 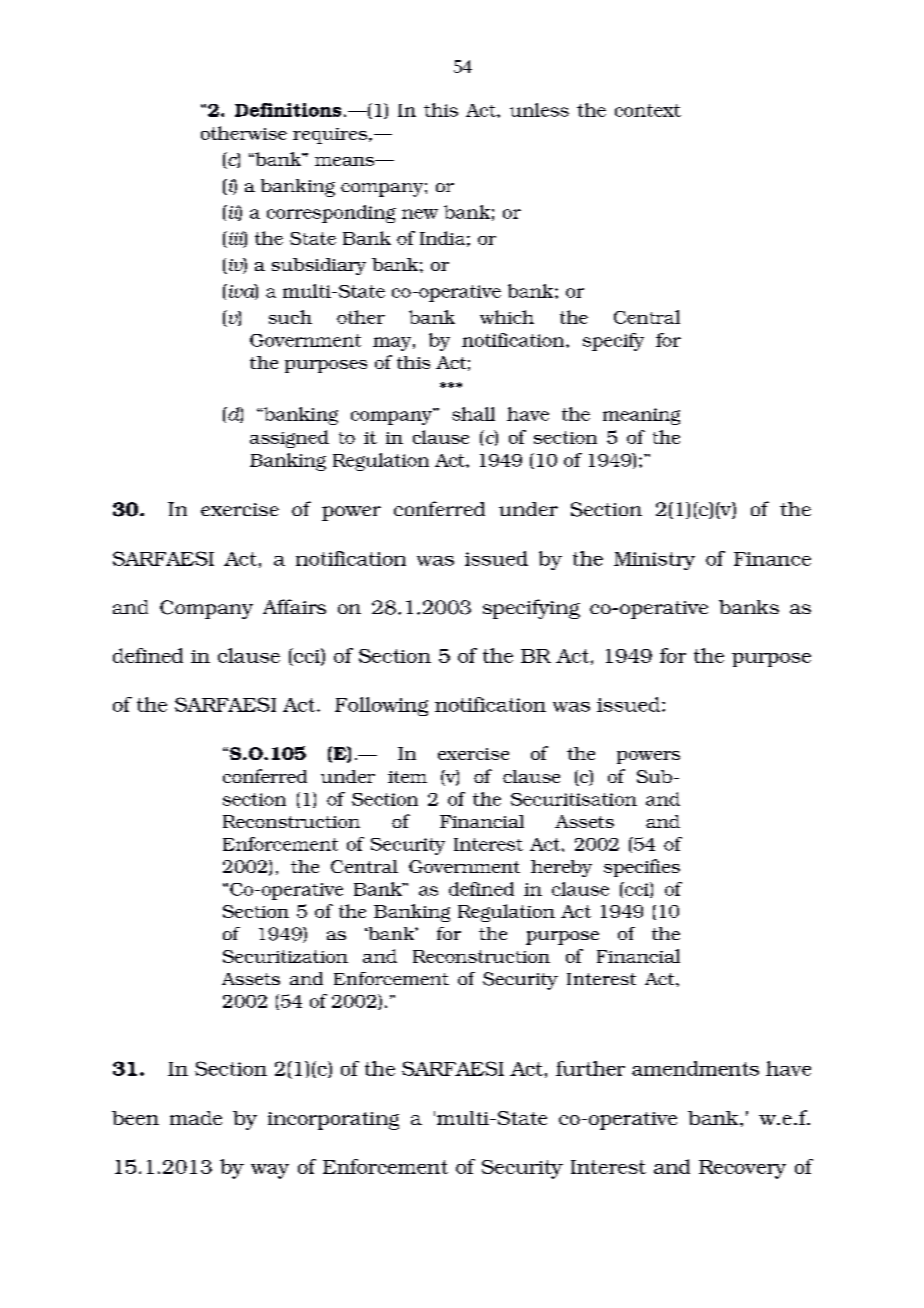 What do you see at coordinates (196, 1118) in the document?
I see `made` at bounding box center [196, 1118].
